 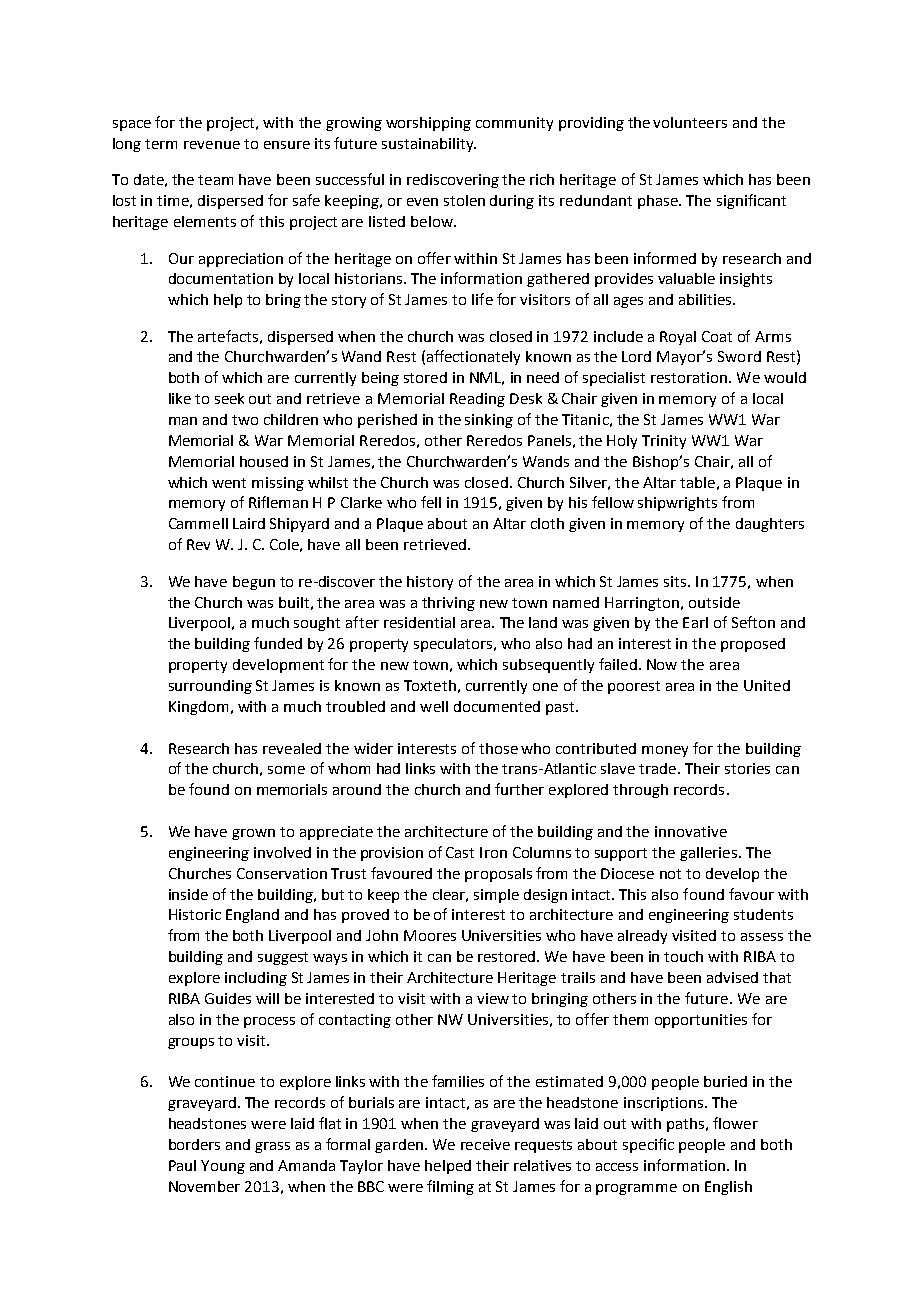 I want to click on not, so click(x=670, y=874).
